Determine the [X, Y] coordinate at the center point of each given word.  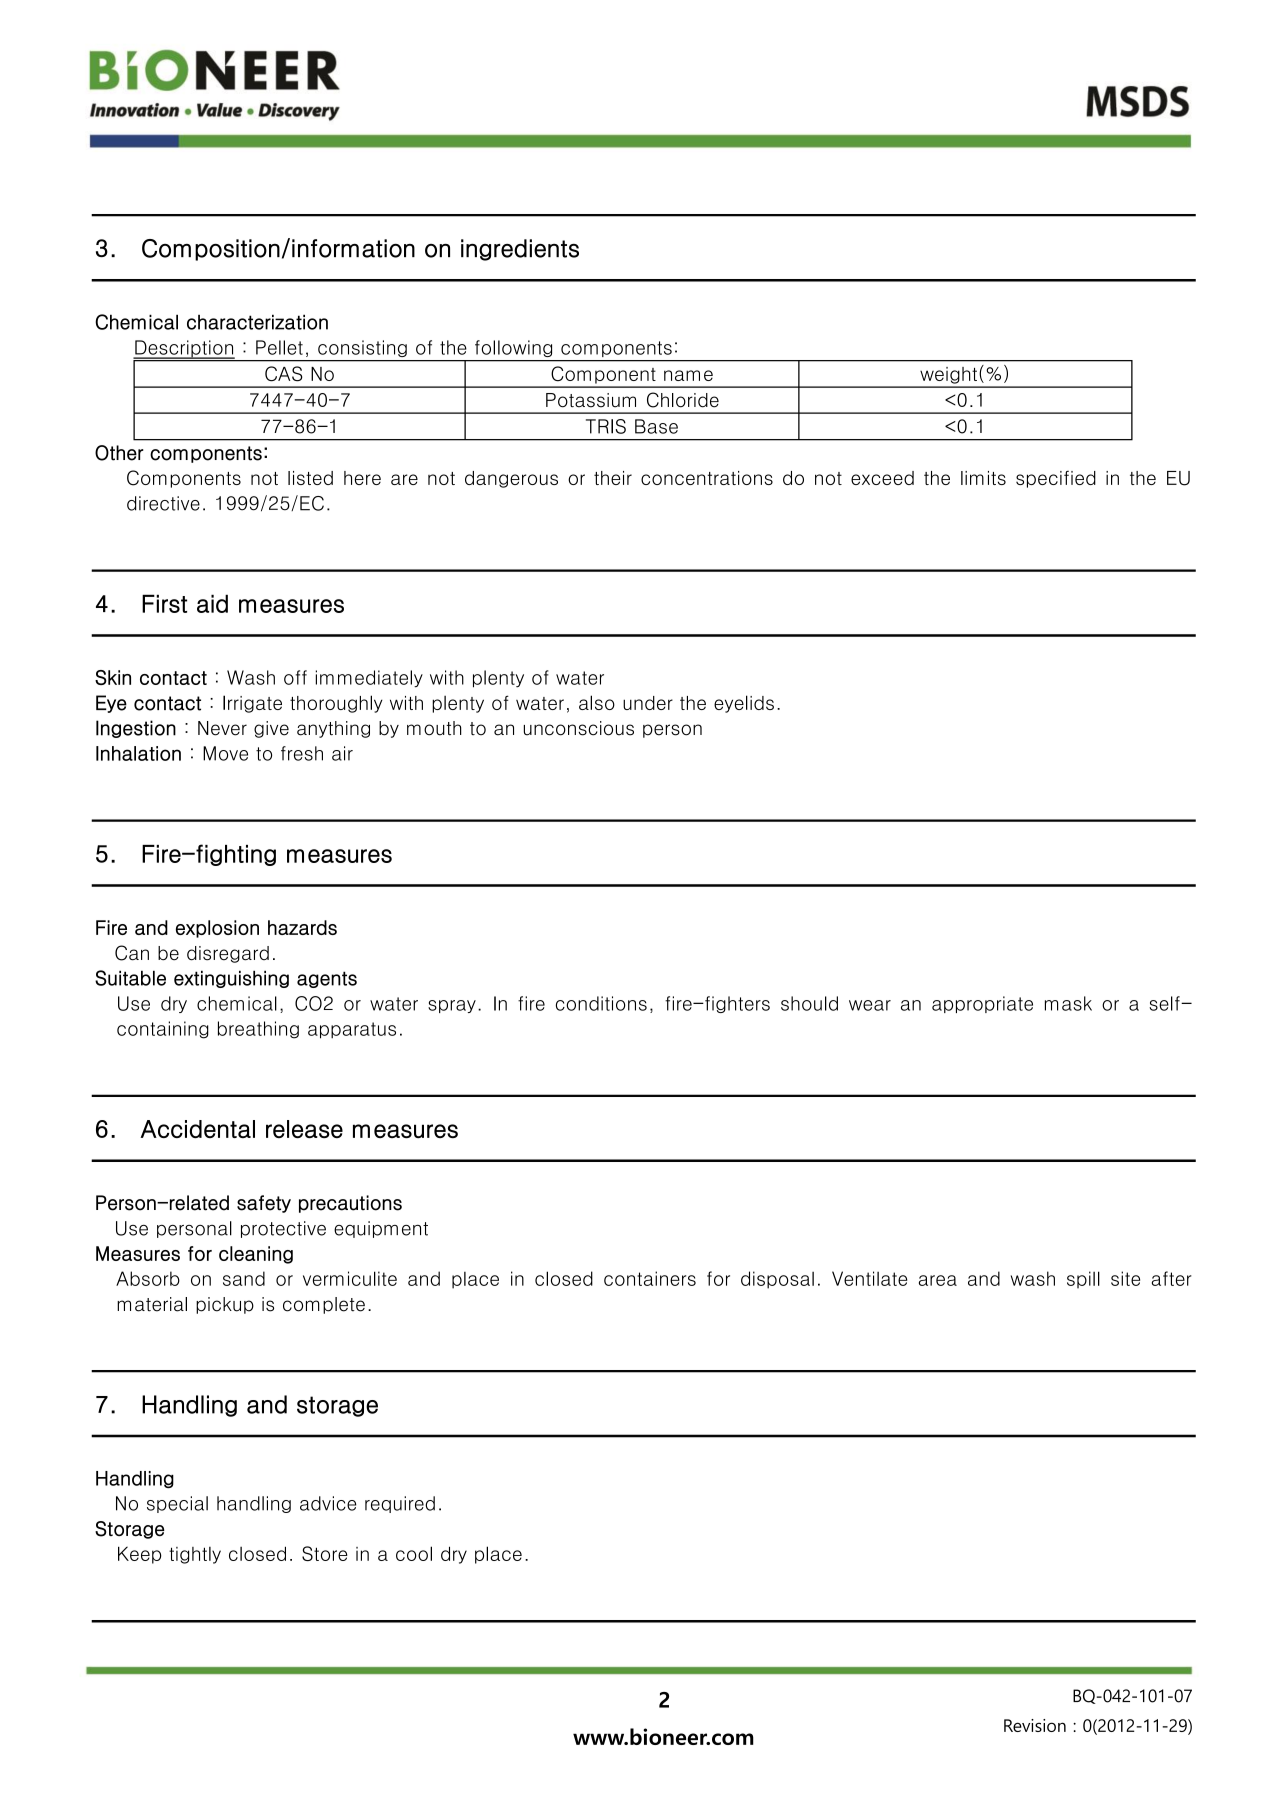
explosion [217, 929]
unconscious [579, 728]
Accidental [197, 1129]
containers [650, 1278]
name [688, 375]
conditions [601, 1003]
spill [1083, 1280]
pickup [225, 1305]
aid [212, 603]
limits [983, 478]
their [613, 478]
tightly [195, 1555]
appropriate [982, 1004]
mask [1068, 1003]
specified [1056, 479]
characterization [257, 322]
